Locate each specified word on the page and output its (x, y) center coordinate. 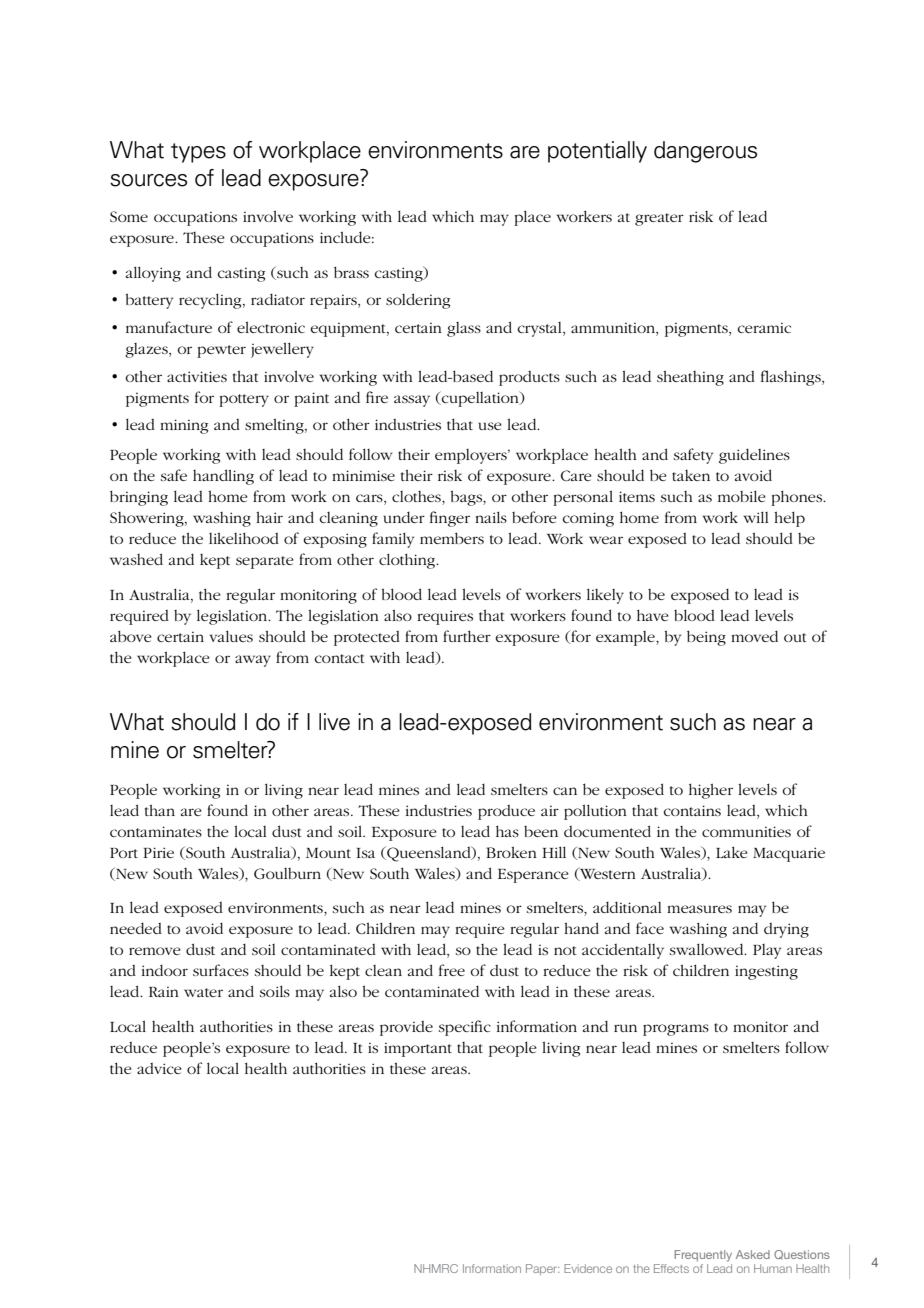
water (203, 992)
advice (159, 1068)
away (253, 661)
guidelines (754, 456)
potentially (597, 152)
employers (472, 456)
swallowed (708, 949)
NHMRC (436, 1268)
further (467, 636)
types (198, 153)
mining (184, 426)
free (452, 970)
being (706, 638)
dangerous (705, 152)
